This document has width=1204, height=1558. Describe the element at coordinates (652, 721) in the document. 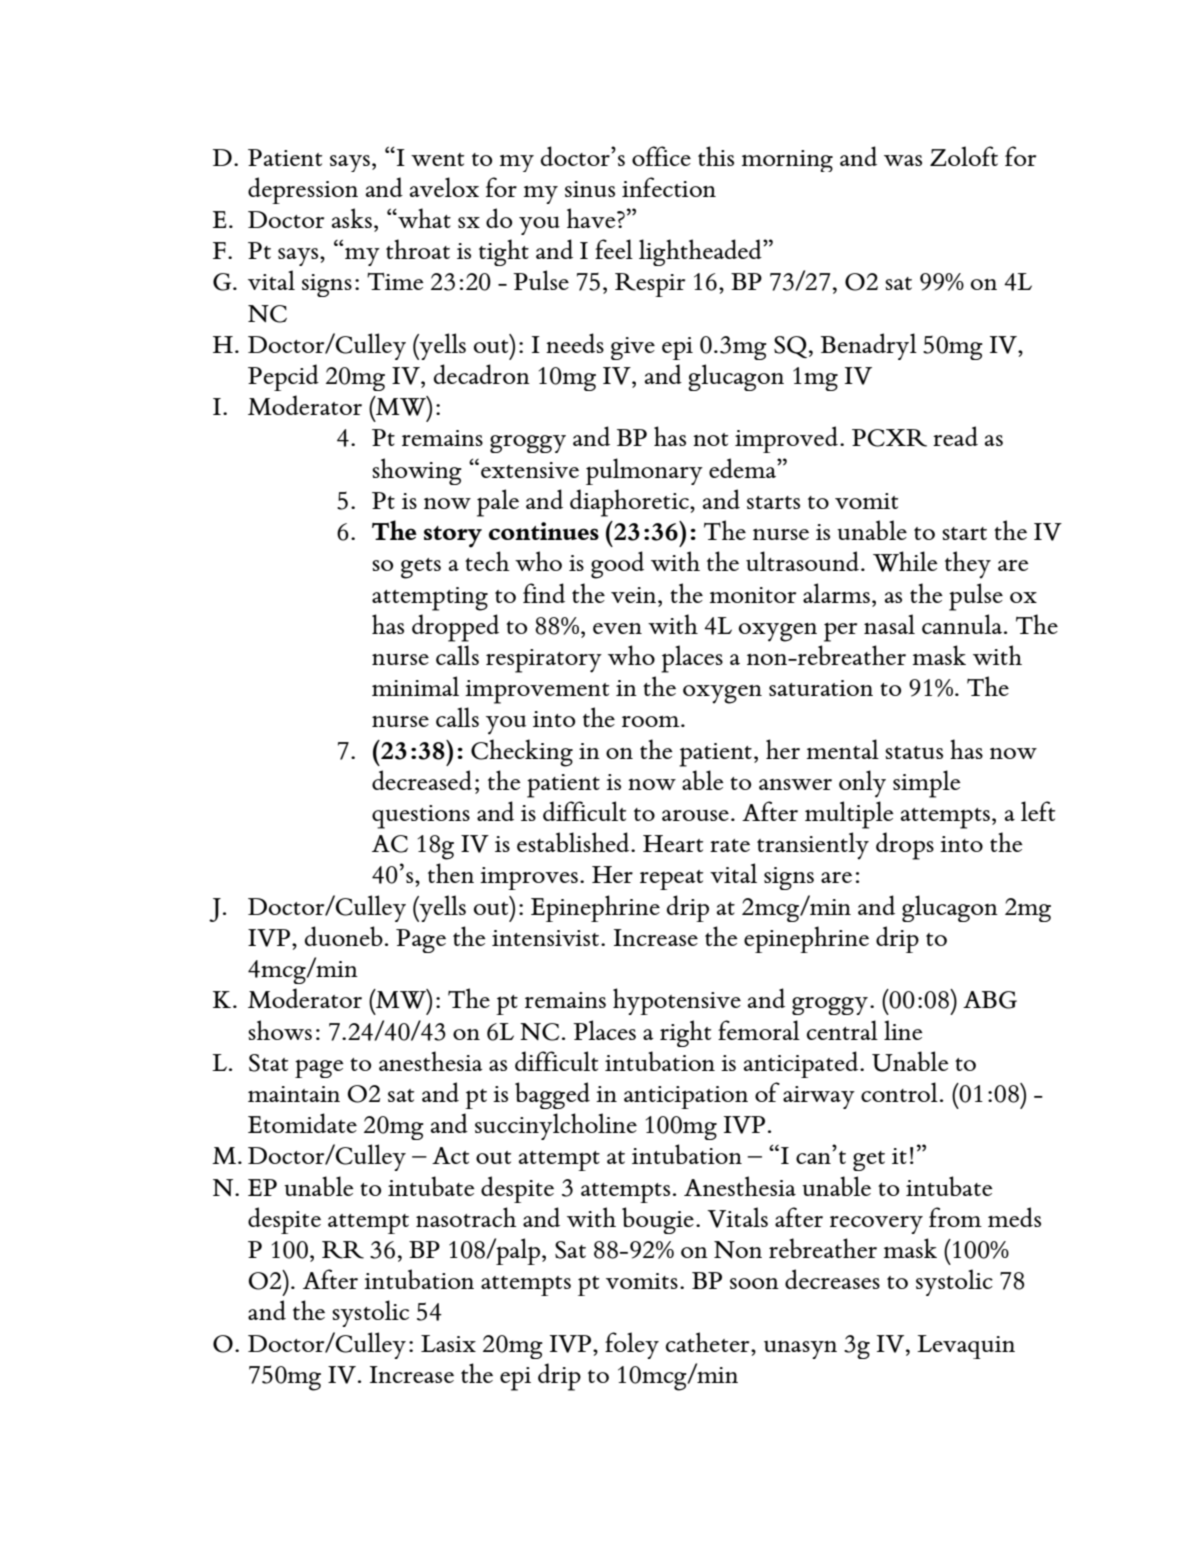

I see `room` at that location.
